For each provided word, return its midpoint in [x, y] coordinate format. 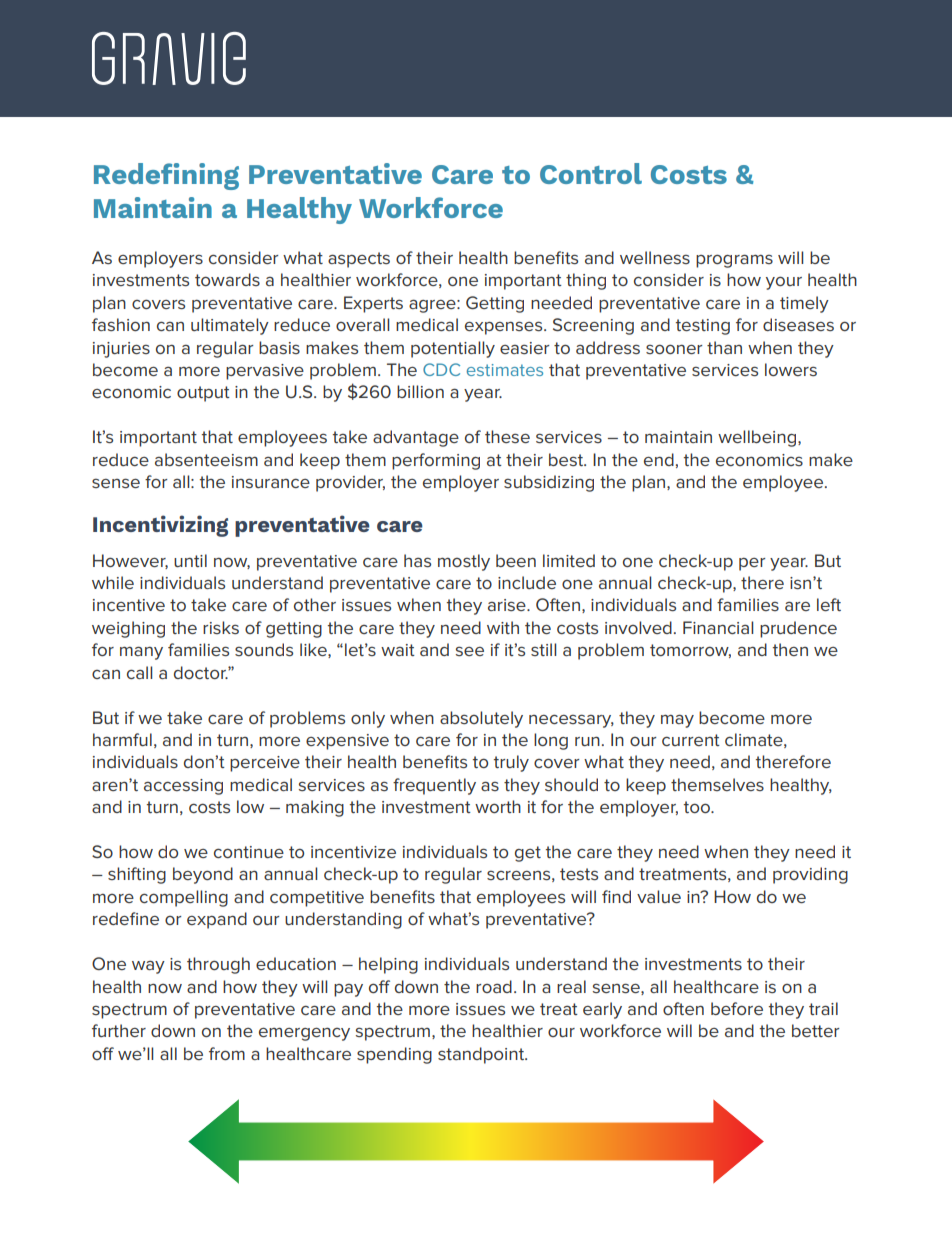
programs [734, 261]
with [503, 627]
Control [591, 173]
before [737, 1008]
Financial [718, 627]
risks [221, 627]
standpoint [482, 1055]
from [227, 1053]
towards [227, 279]
